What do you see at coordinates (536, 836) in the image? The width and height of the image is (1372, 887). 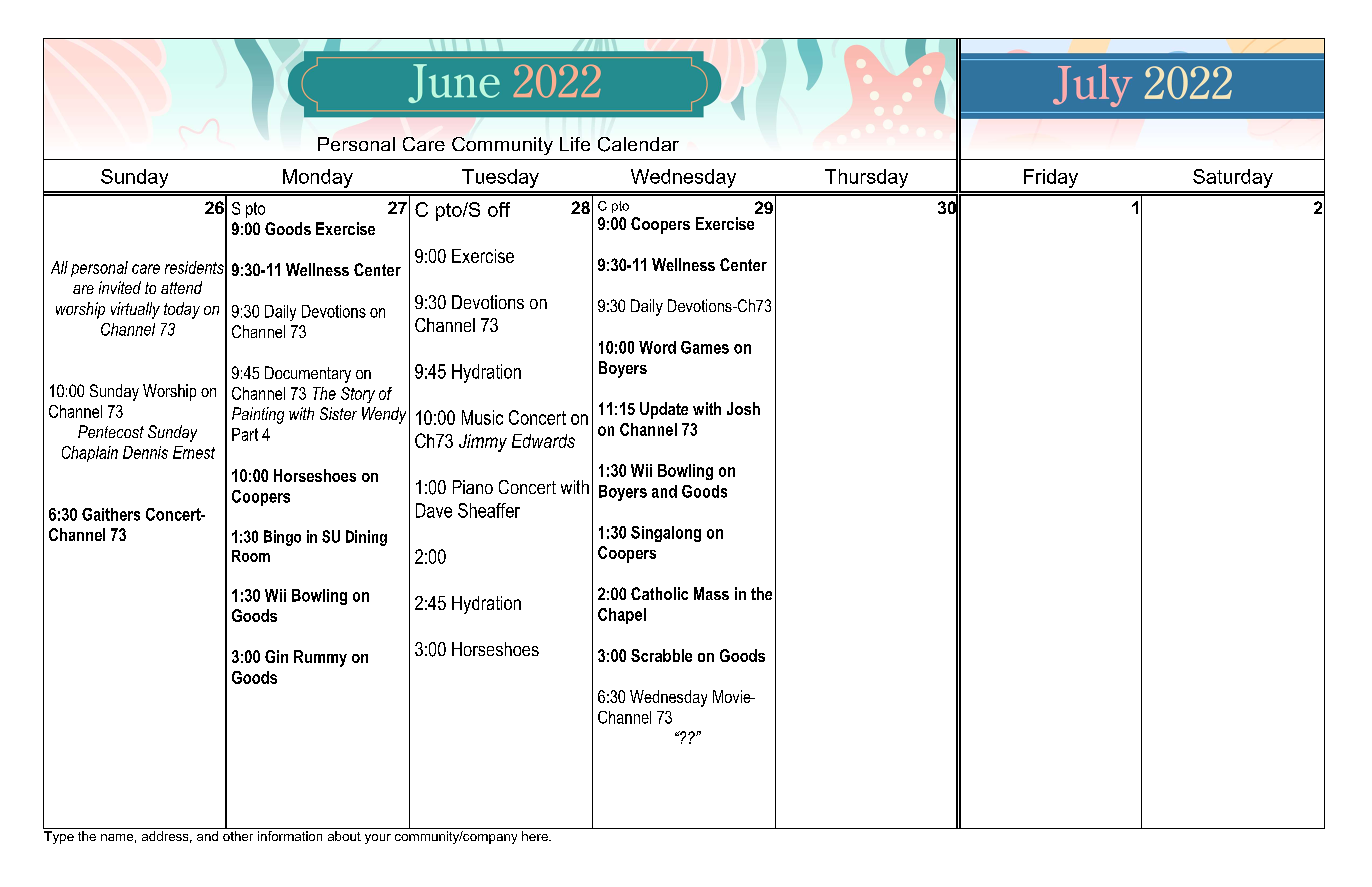 I see `here` at bounding box center [536, 836].
